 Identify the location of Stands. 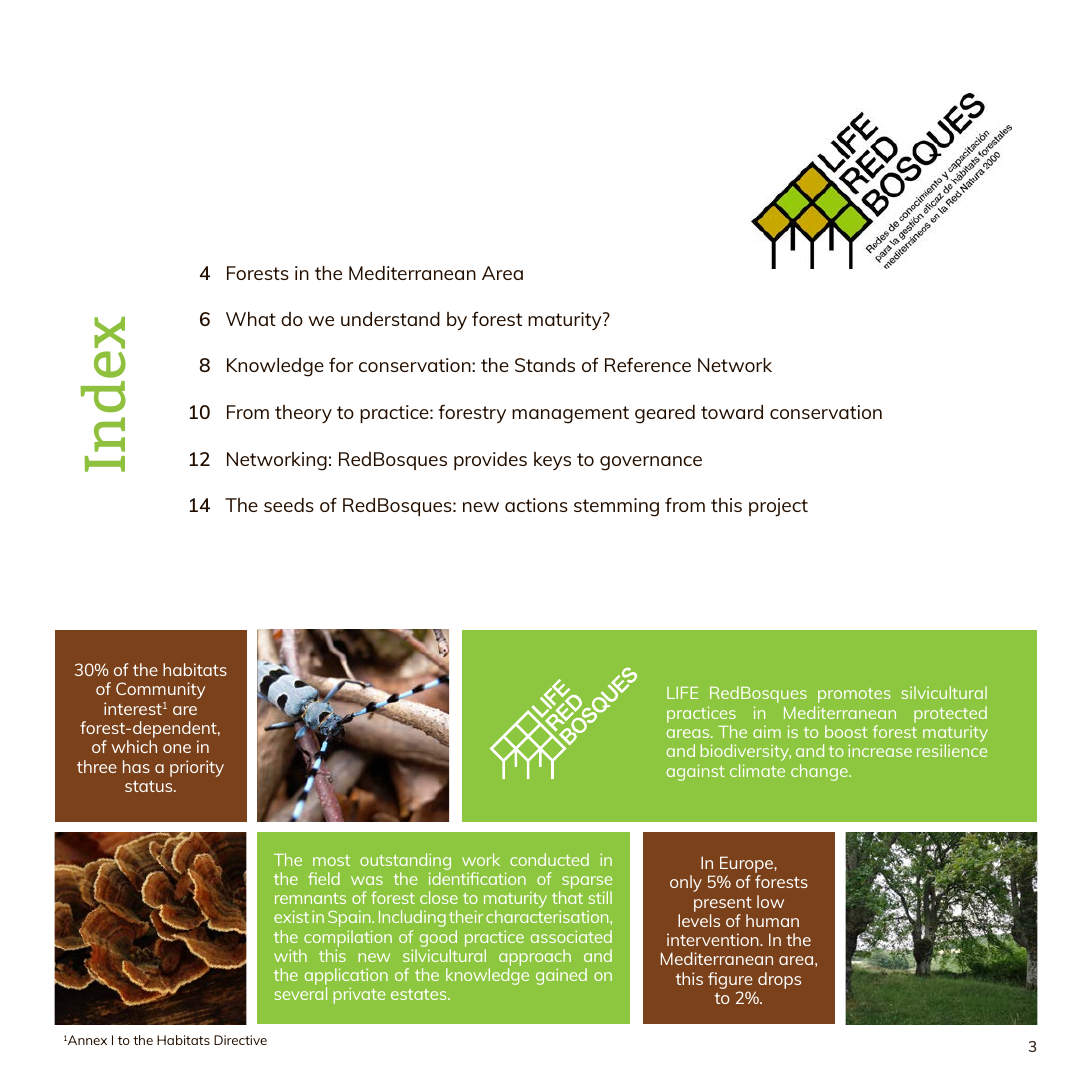
(545, 365).
